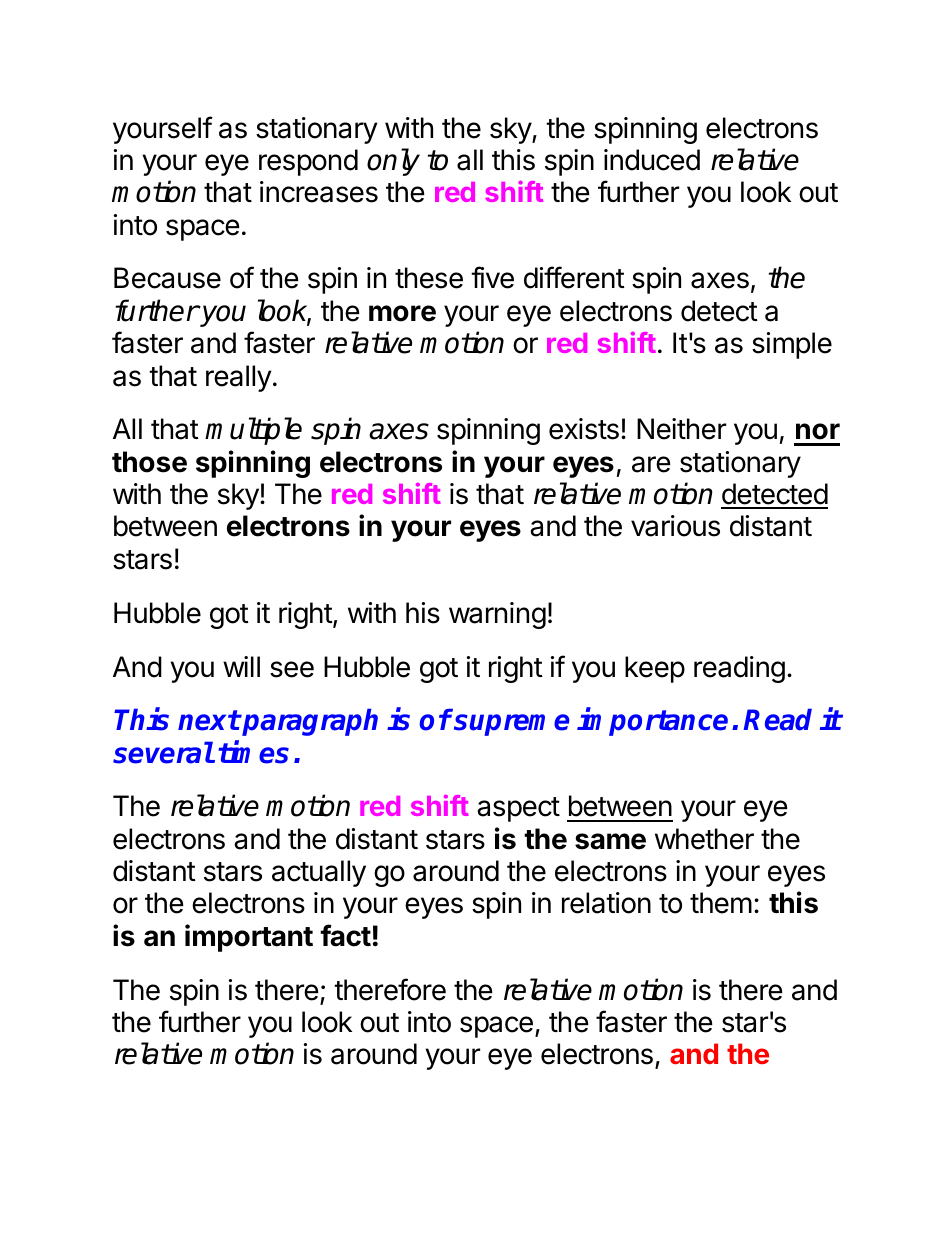 The width and height of the screenshot is (952, 1233). What do you see at coordinates (675, 526) in the screenshot?
I see `various` at bounding box center [675, 526].
